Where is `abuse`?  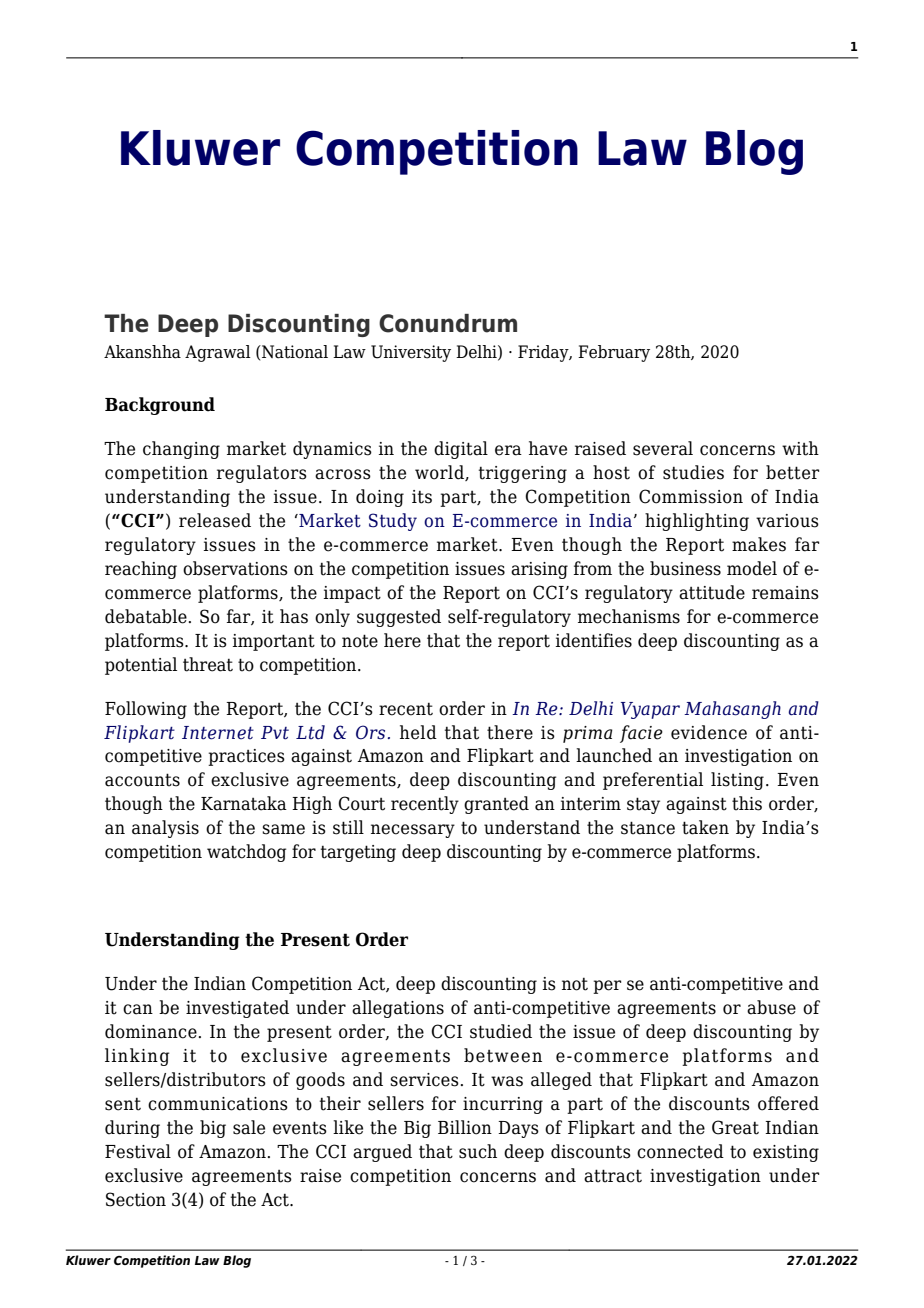
abuse is located at coordinates (771, 1007).
